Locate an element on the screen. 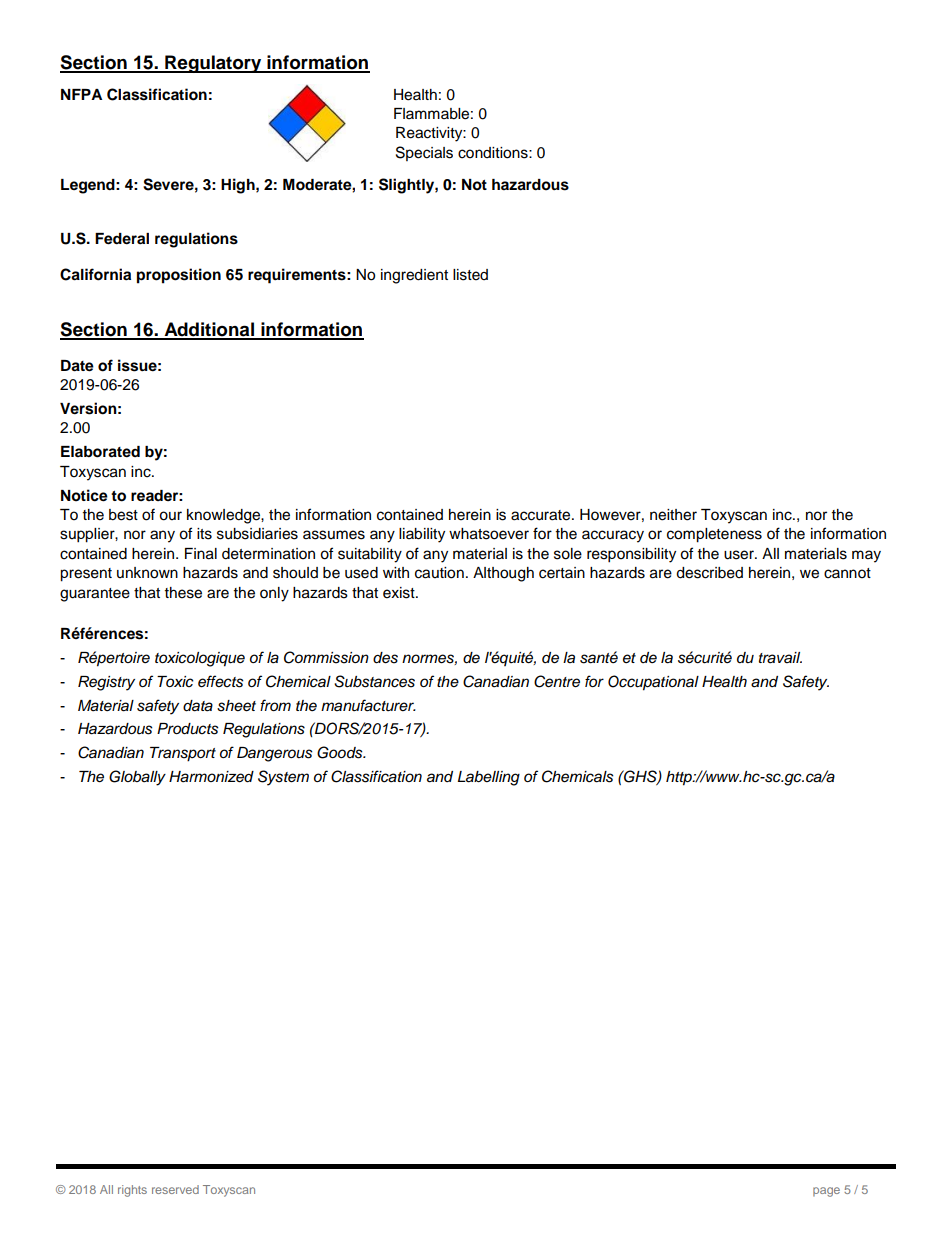 The image size is (952, 1233). reserved is located at coordinates (175, 1189).
